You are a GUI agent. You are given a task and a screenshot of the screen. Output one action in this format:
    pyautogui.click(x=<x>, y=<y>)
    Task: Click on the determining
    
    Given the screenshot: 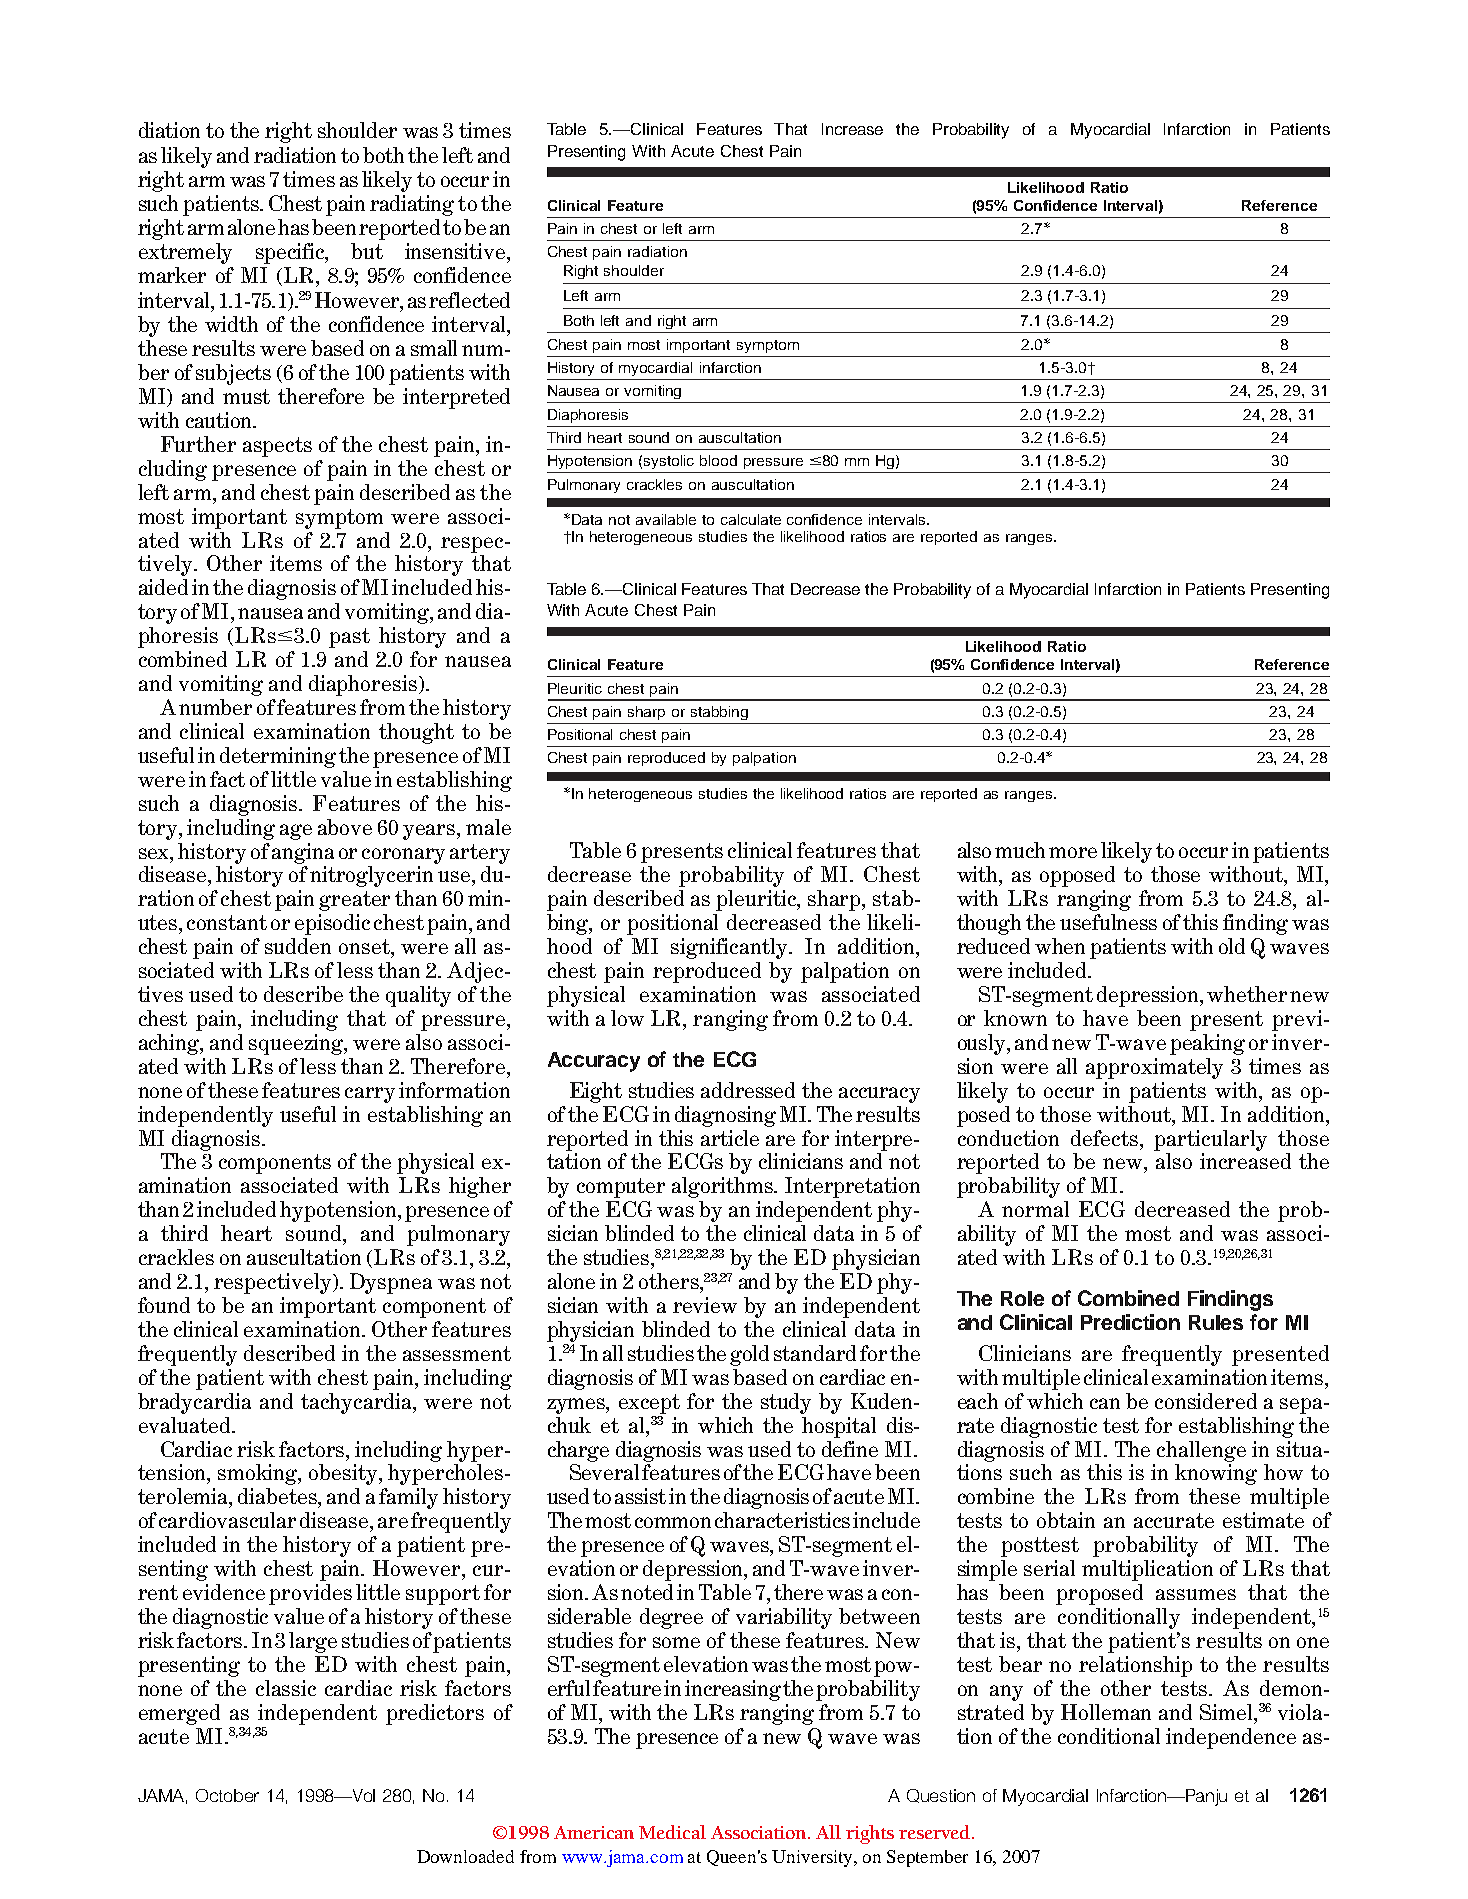 What is the action you would take?
    pyautogui.click(x=278, y=757)
